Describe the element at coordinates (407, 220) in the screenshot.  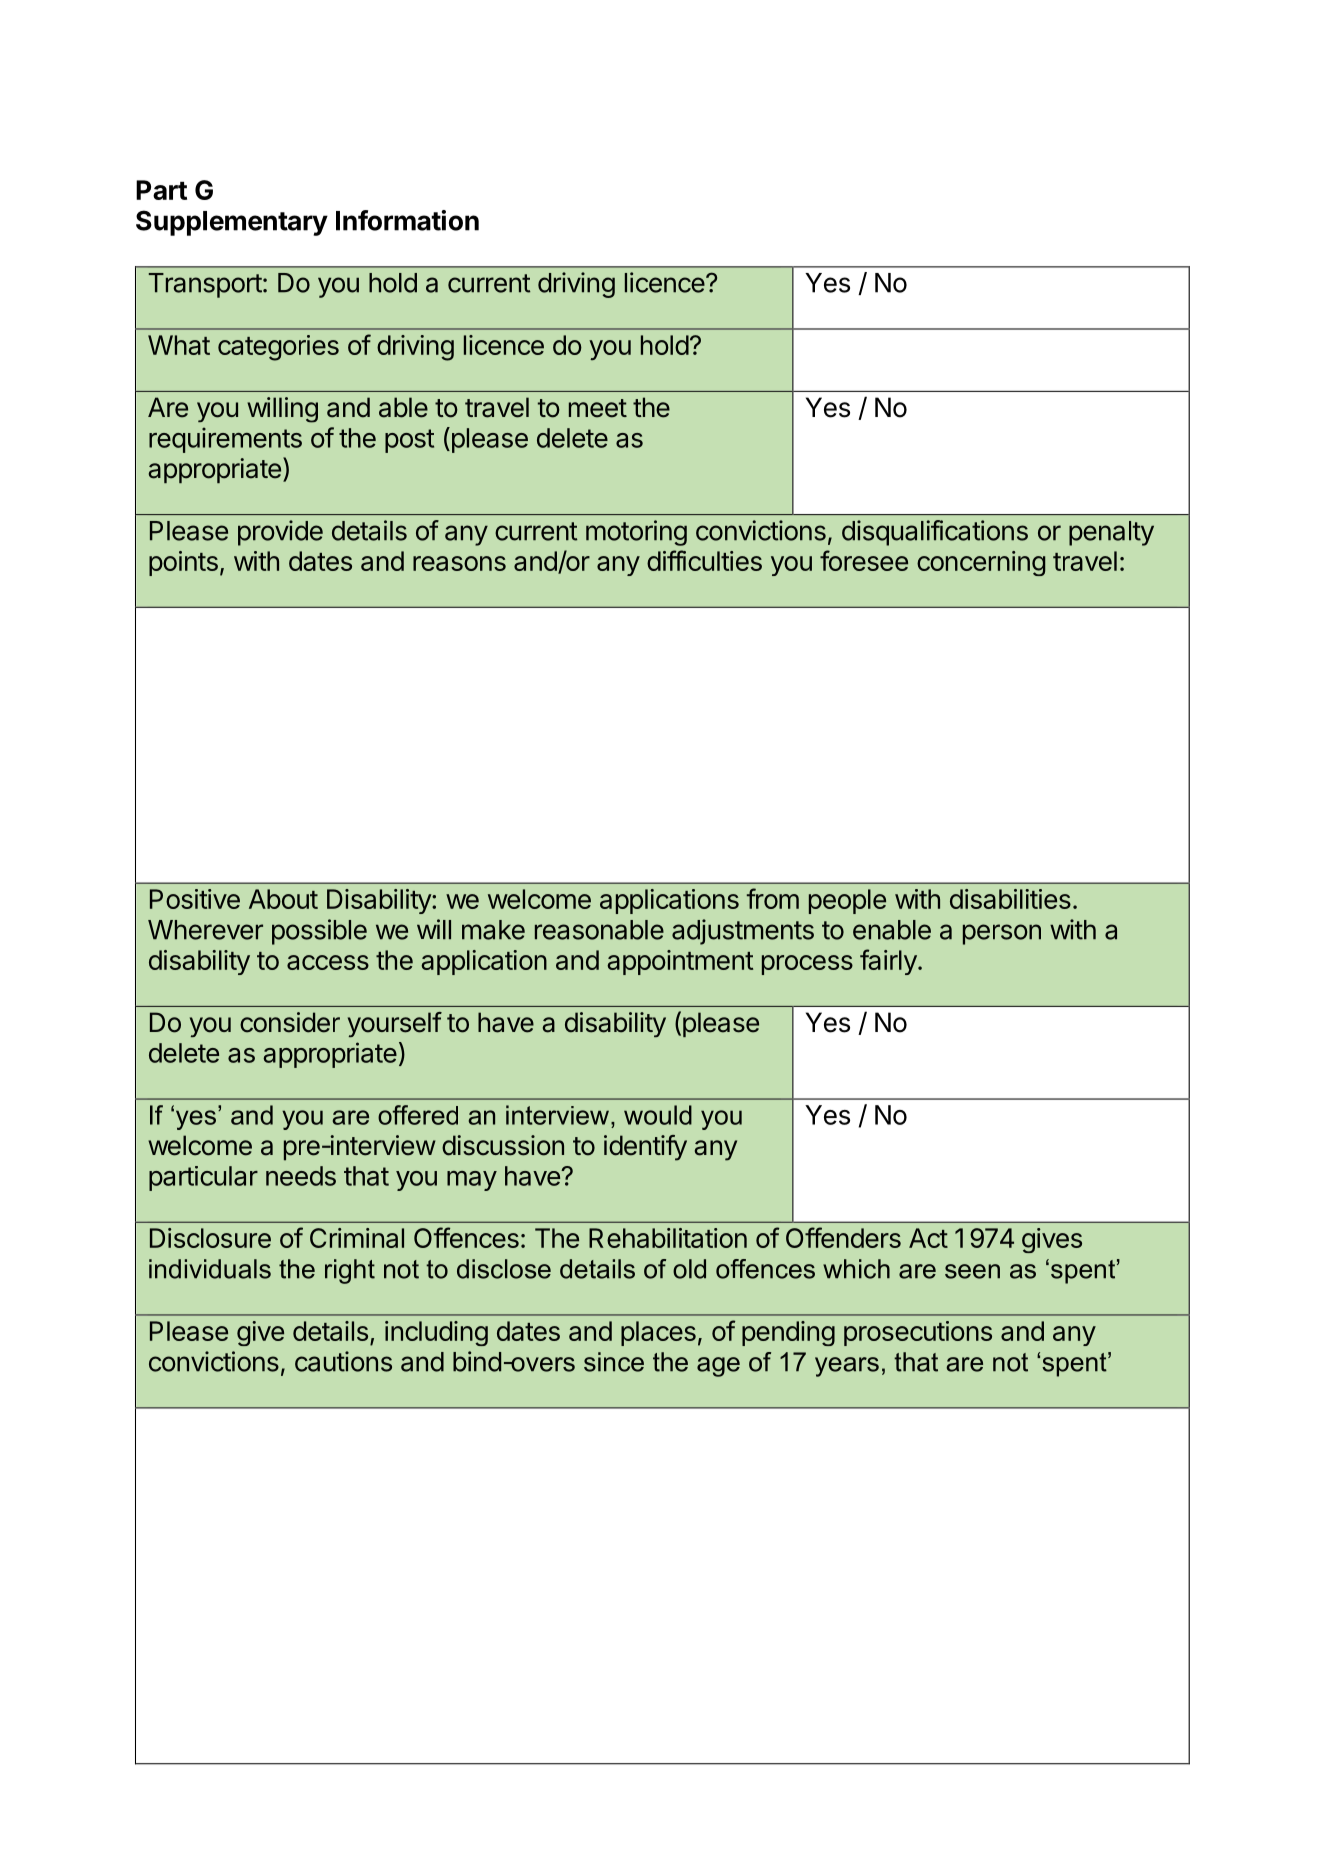
I see `Information` at that location.
